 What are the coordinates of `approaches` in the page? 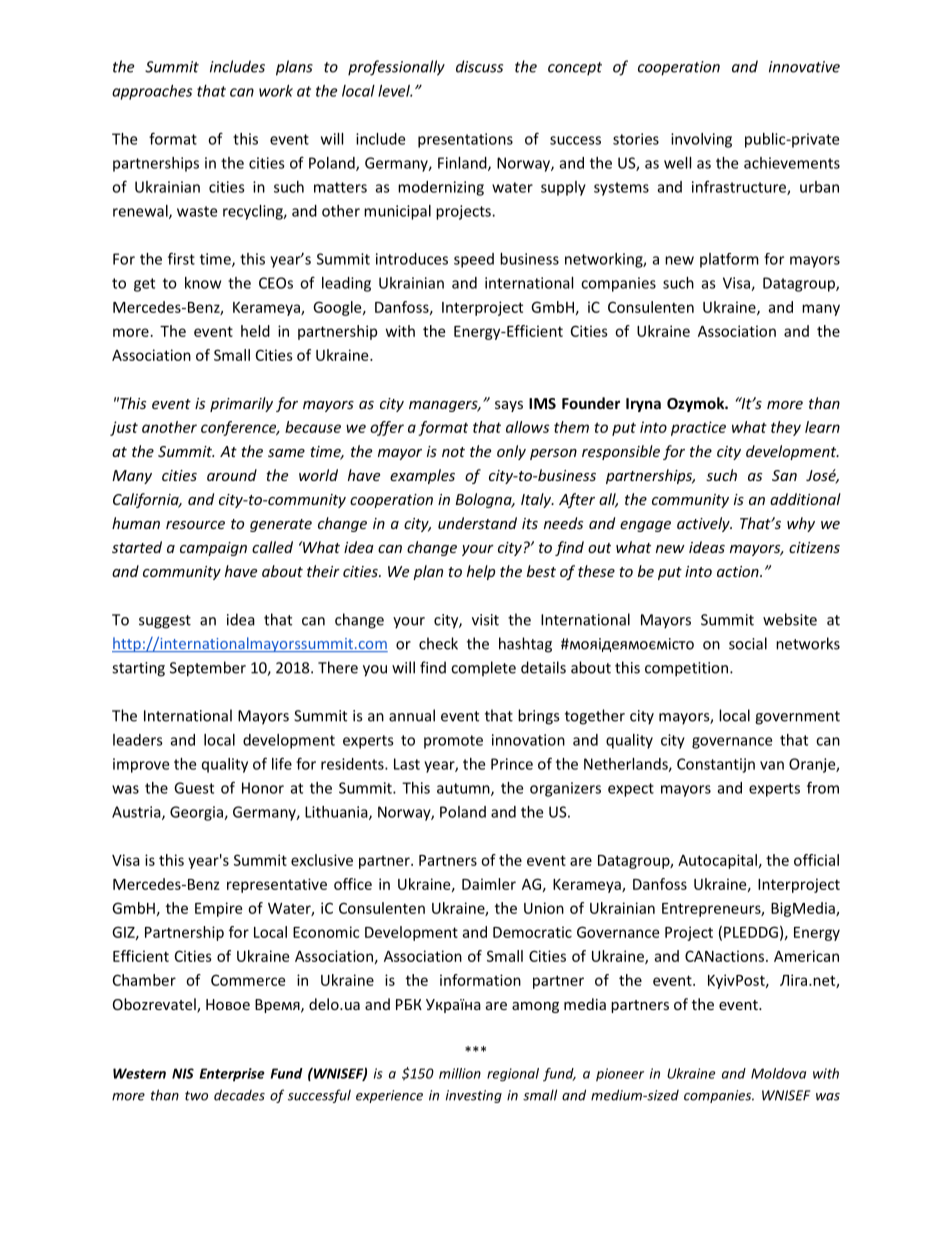 It's located at (152, 92).
